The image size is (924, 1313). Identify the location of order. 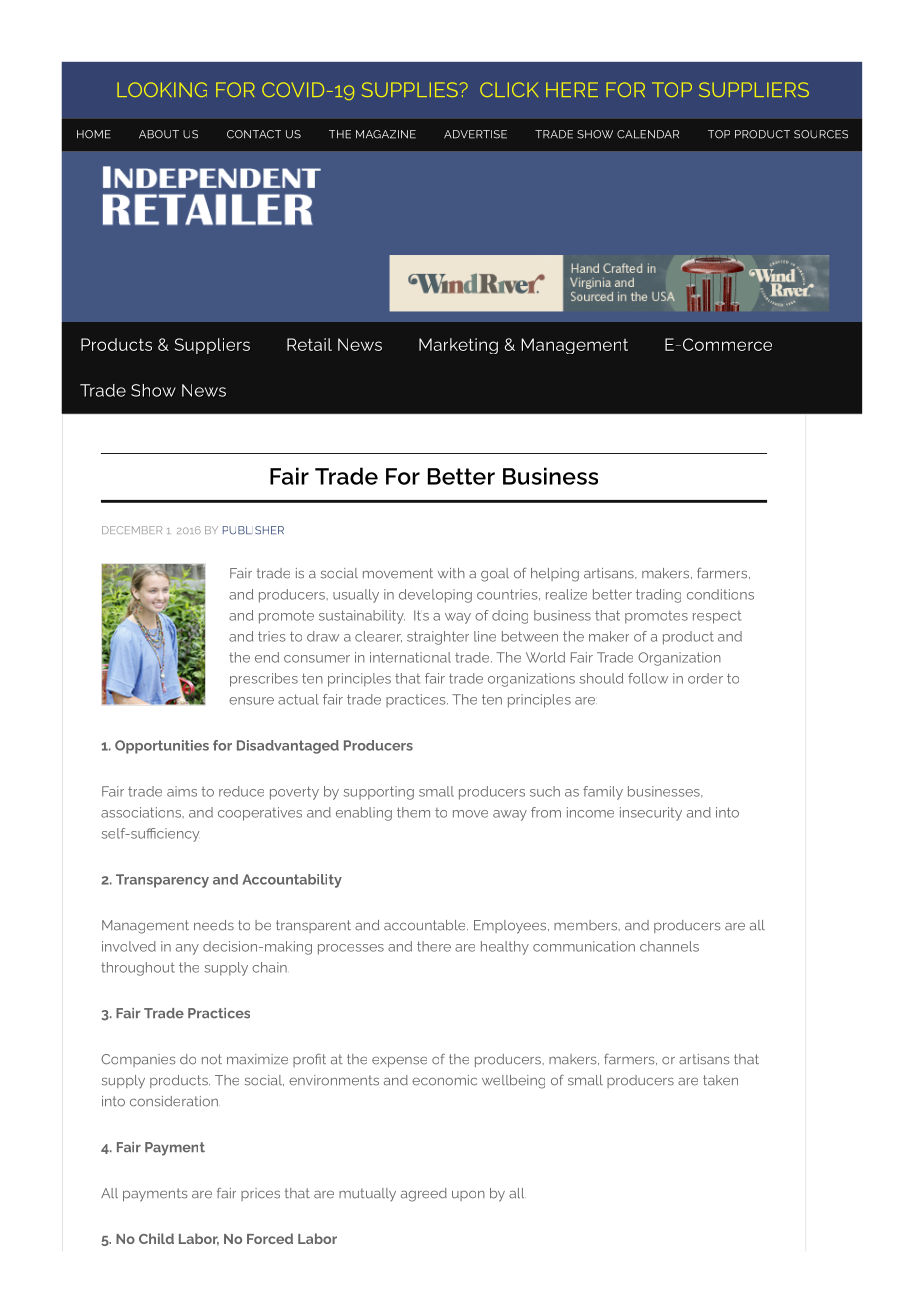
(705, 678).
